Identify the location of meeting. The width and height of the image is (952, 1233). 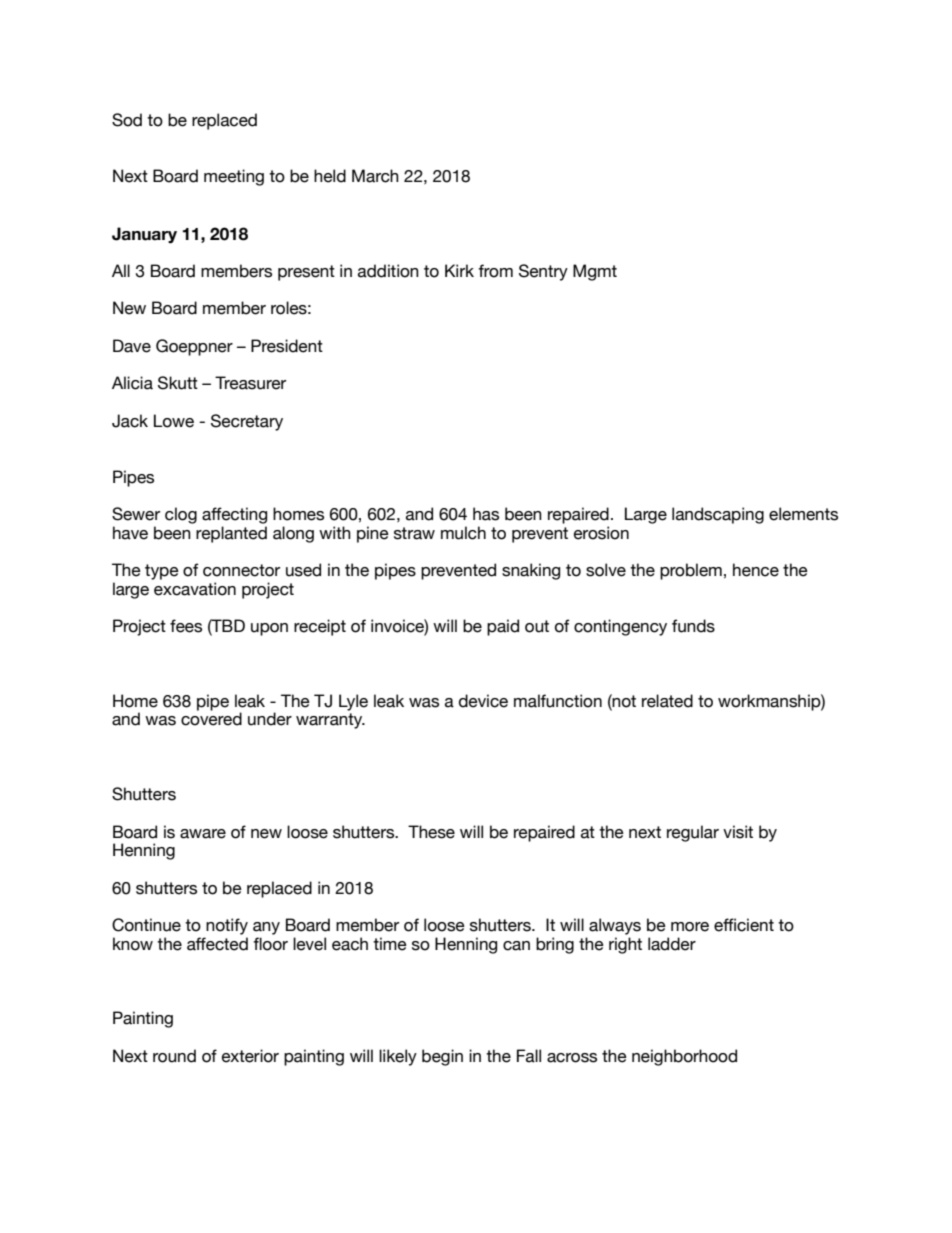
(234, 177).
